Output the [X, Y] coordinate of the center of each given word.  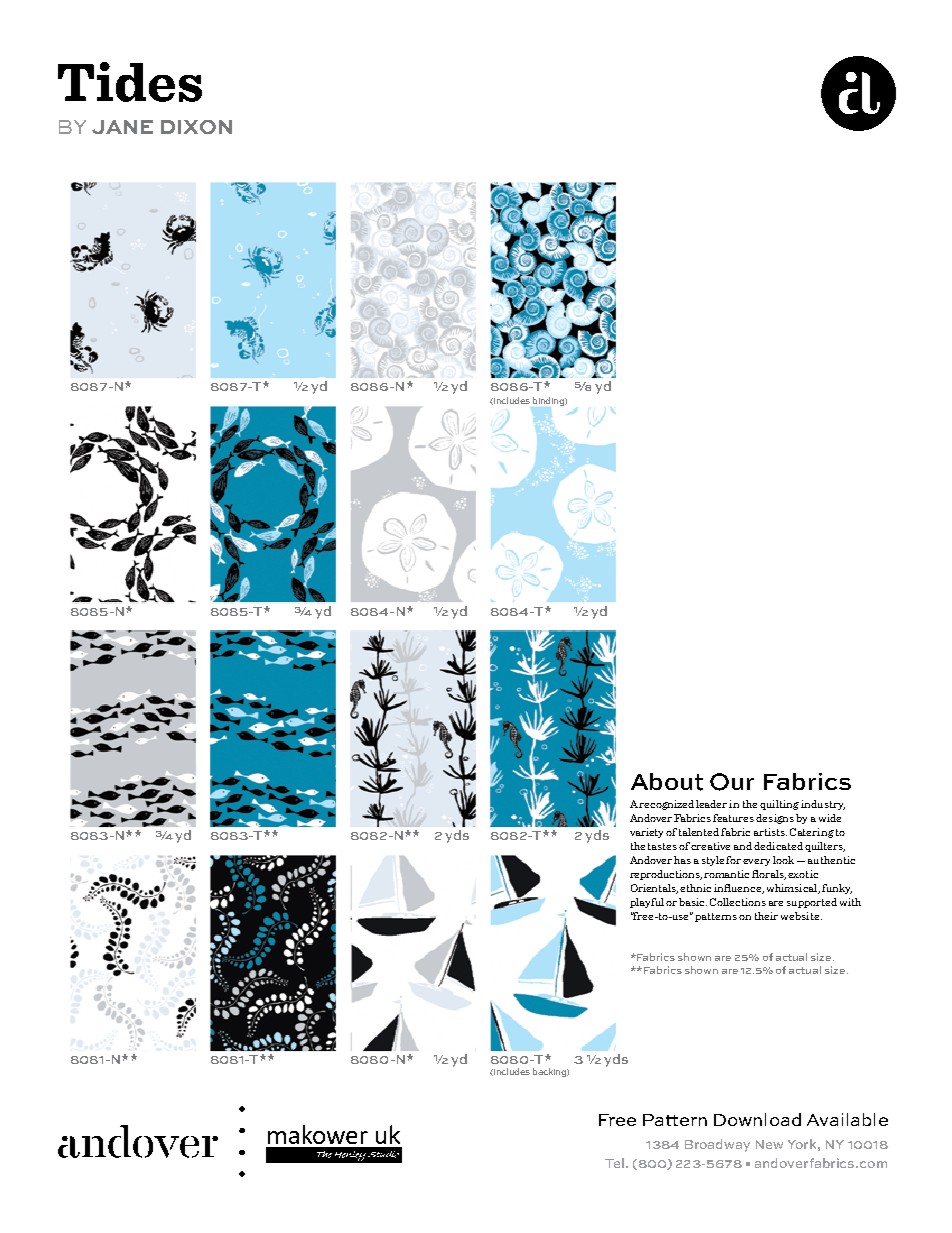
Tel [616, 1163]
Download [757, 1119]
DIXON [196, 127]
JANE [122, 127]
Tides [130, 82]
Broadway [717, 1145]
